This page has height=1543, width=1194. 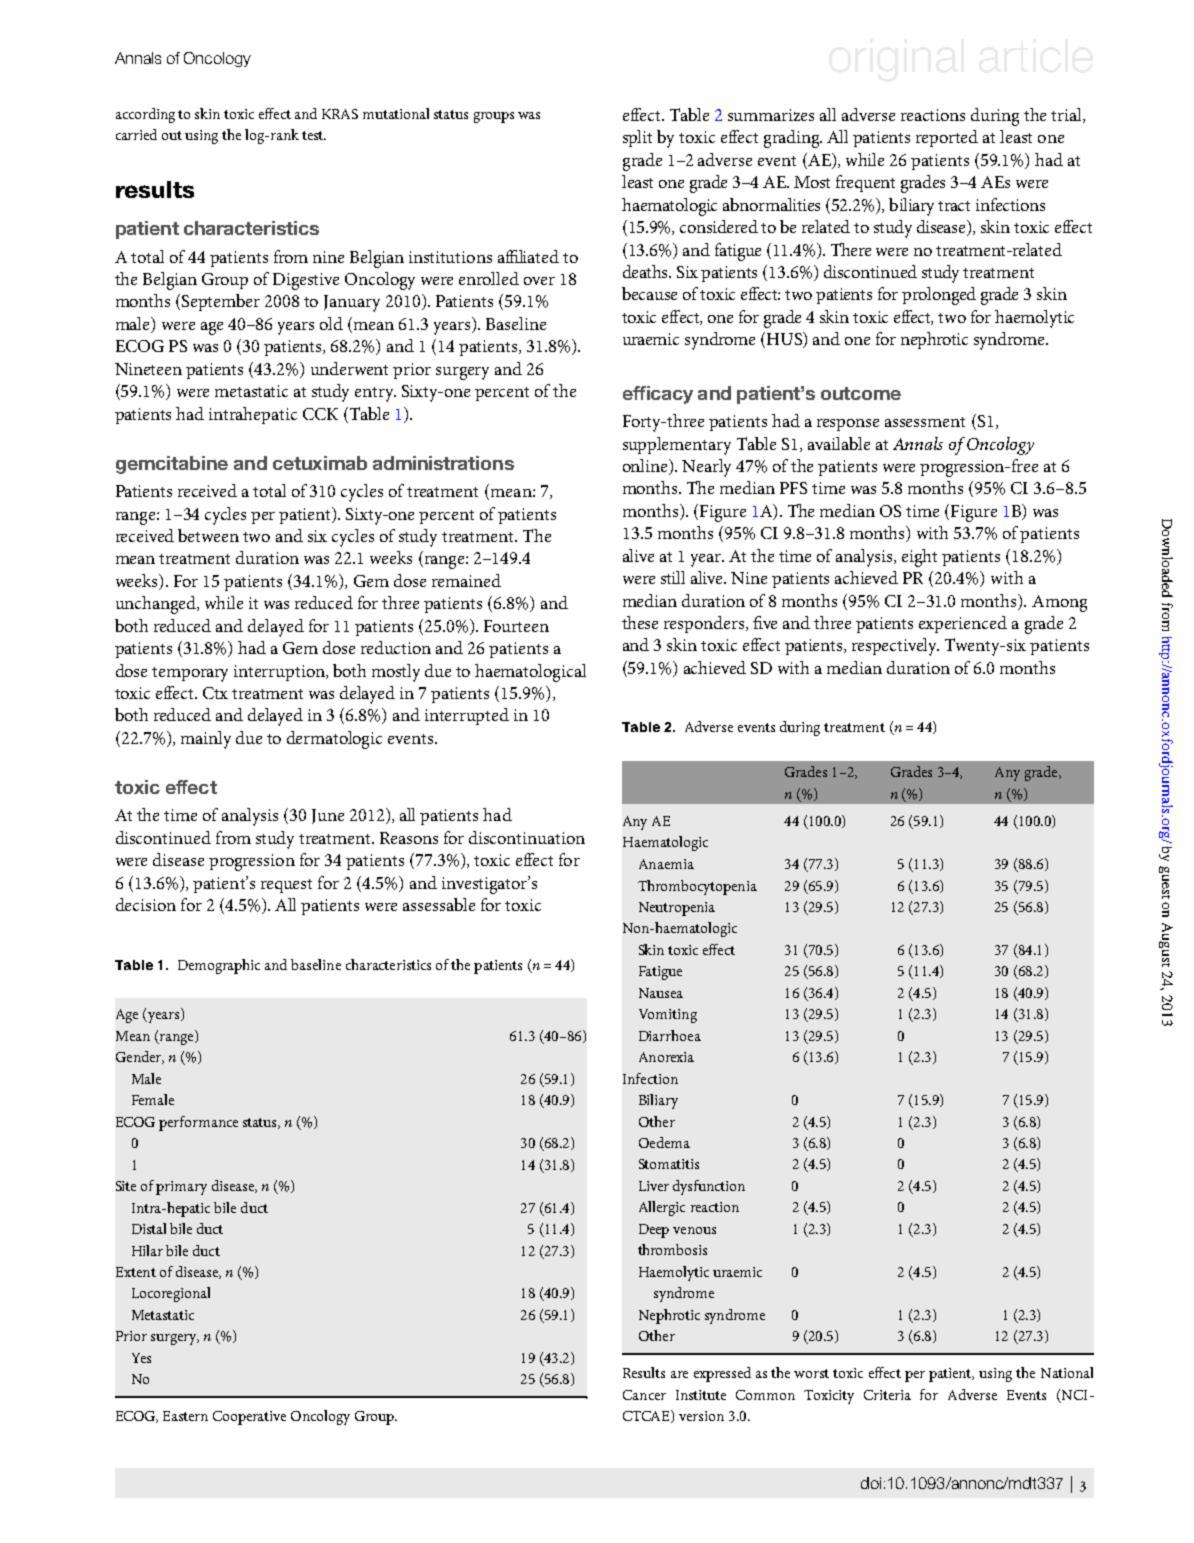 I want to click on split, so click(x=637, y=138).
